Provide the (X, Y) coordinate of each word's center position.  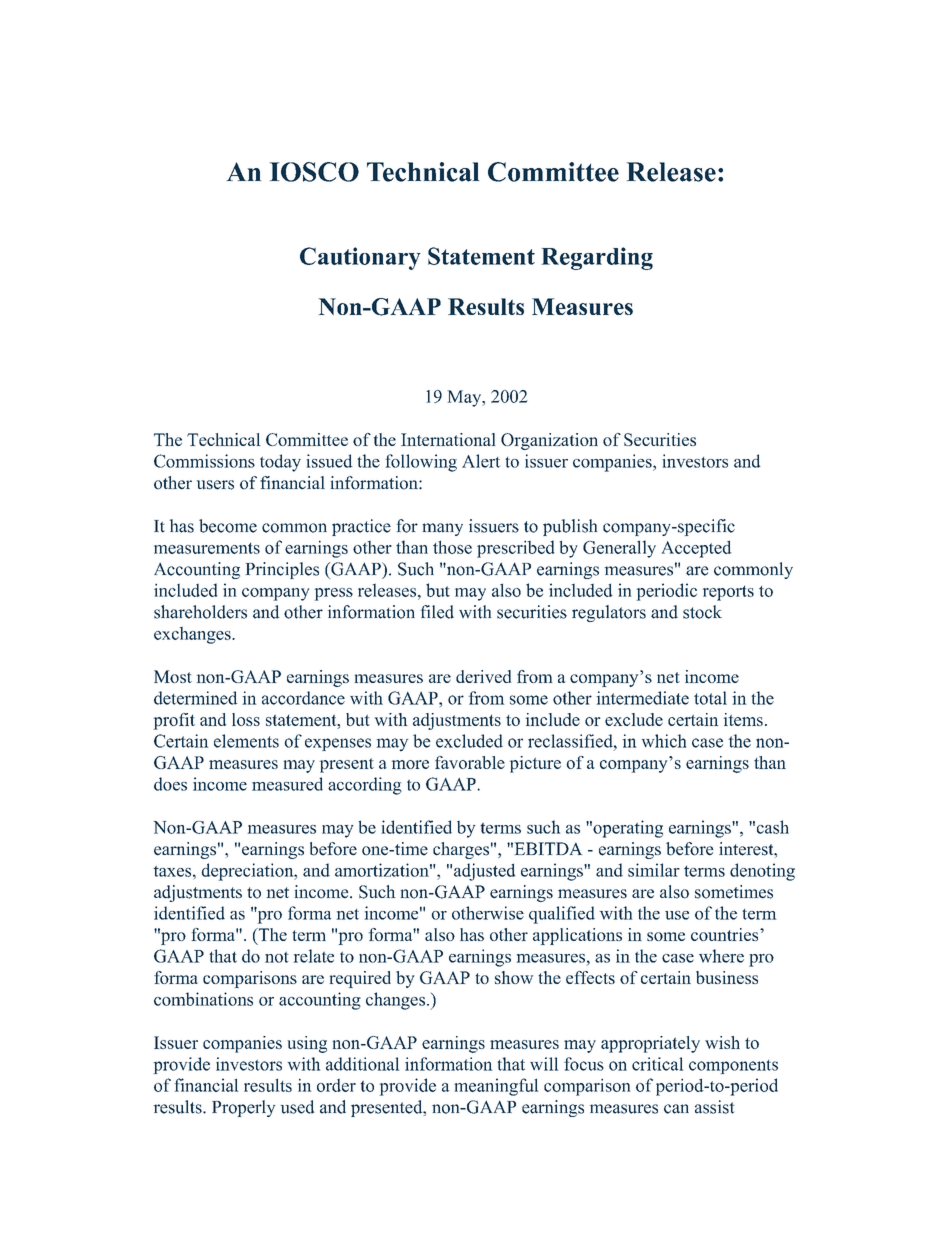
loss (246, 719)
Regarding (597, 258)
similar (654, 870)
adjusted (484, 872)
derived (483, 676)
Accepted (696, 549)
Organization (549, 441)
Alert (481, 461)
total (710, 698)
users (215, 485)
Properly (243, 1108)
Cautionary (360, 258)
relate (314, 956)
